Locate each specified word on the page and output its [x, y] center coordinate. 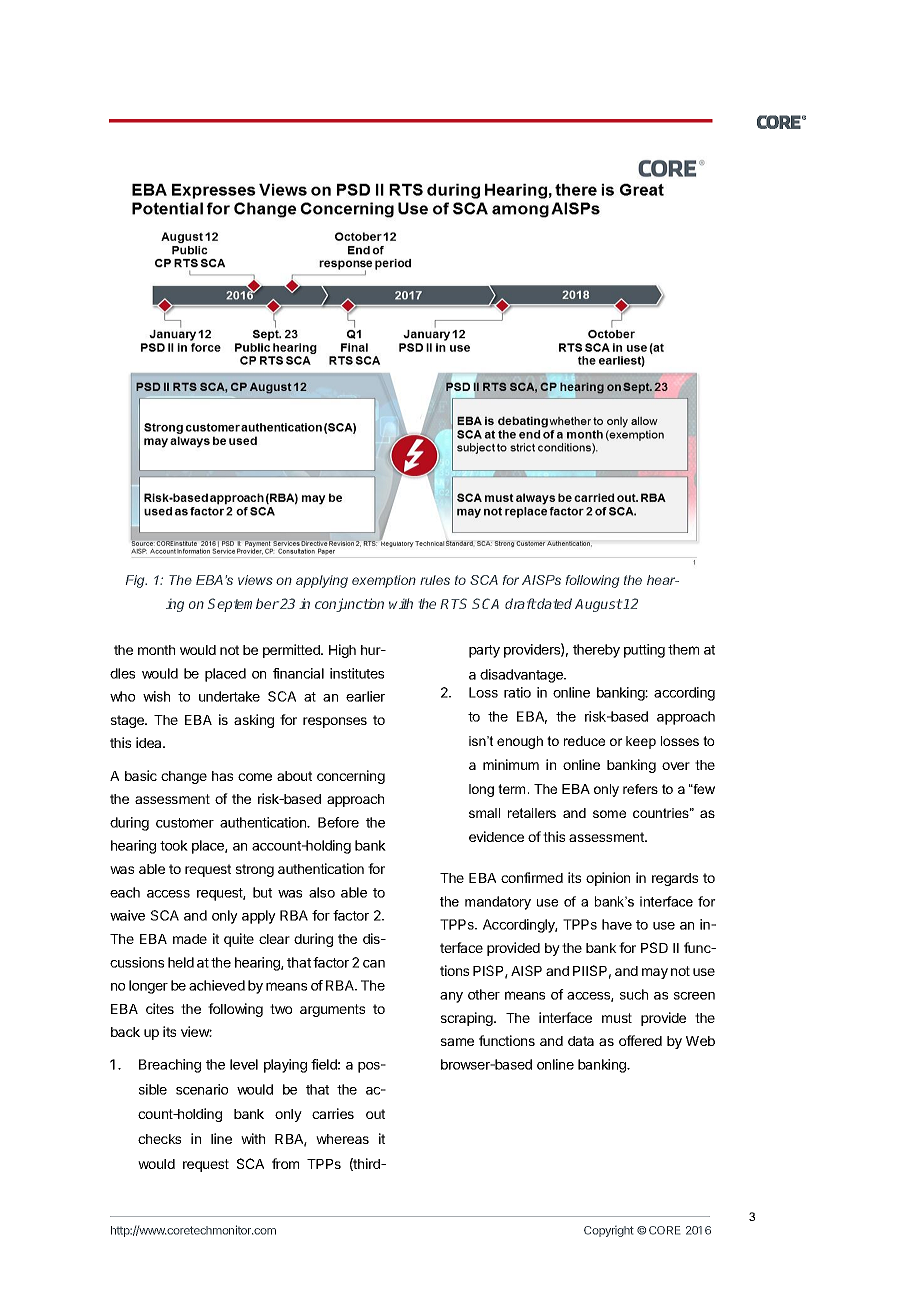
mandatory [498, 903]
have [617, 924]
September [243, 605]
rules [435, 580]
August [598, 605]
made [190, 939]
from [285, 1163]
